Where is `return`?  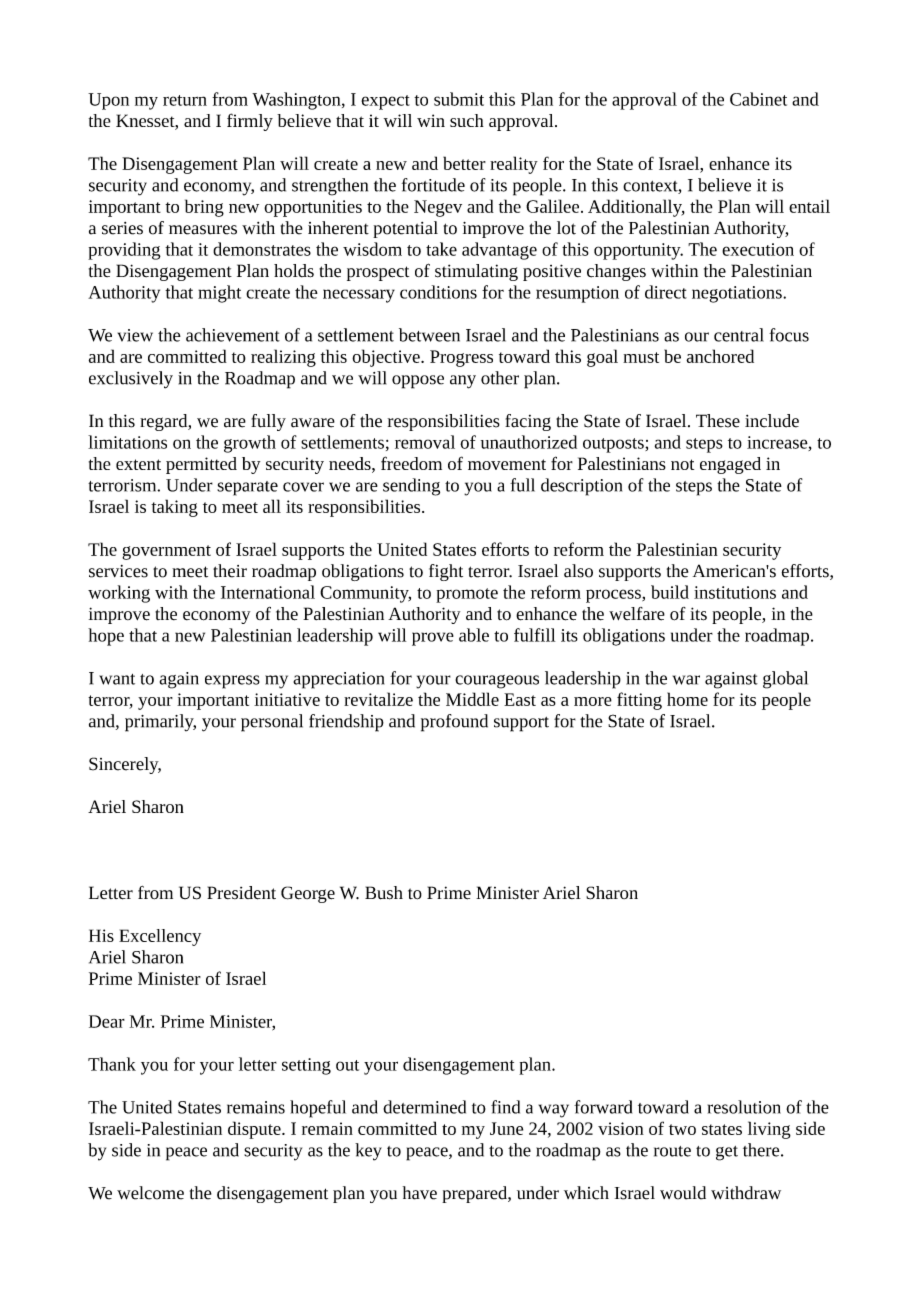
return is located at coordinates (185, 100).
